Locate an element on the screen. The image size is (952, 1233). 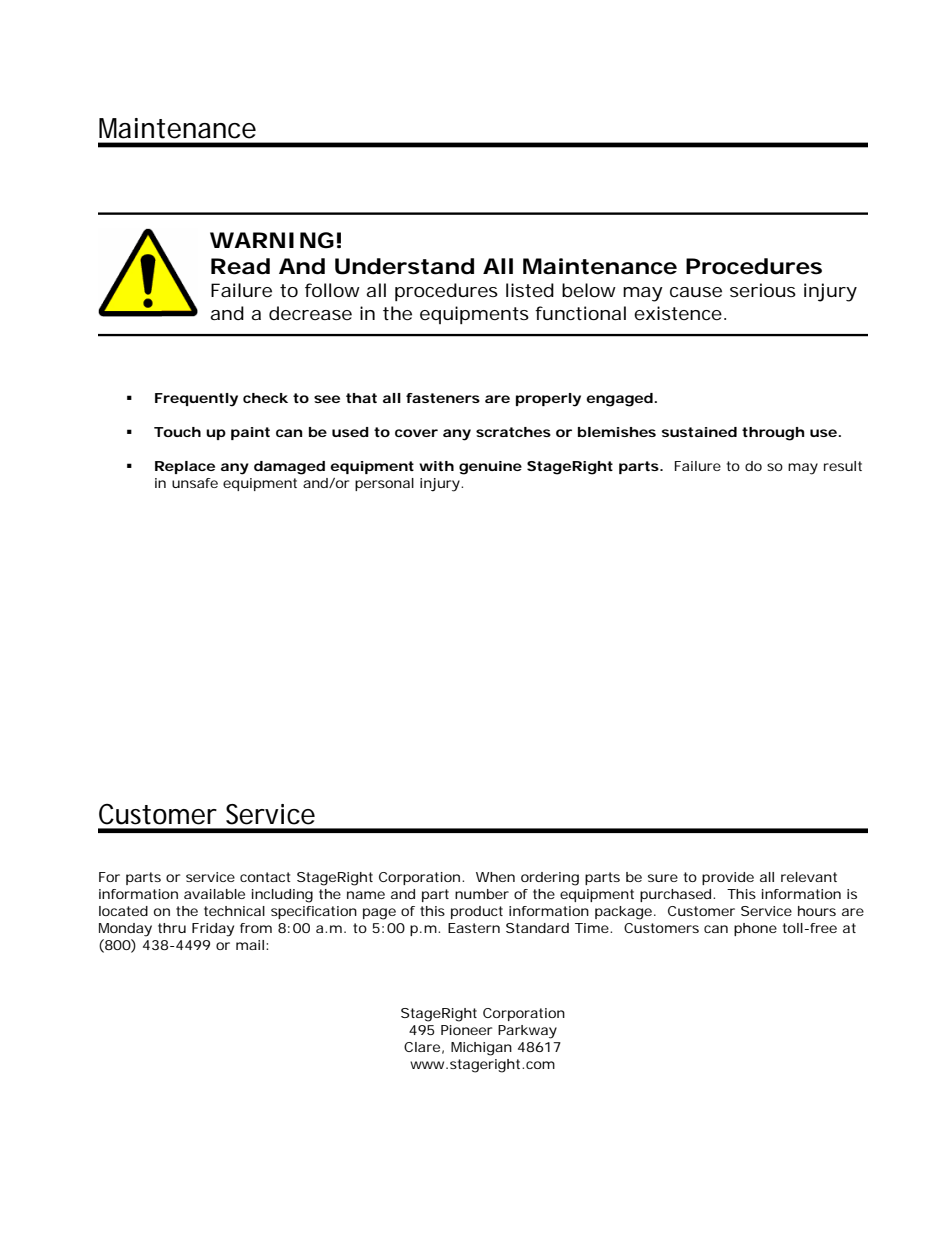
listed is located at coordinates (530, 290).
